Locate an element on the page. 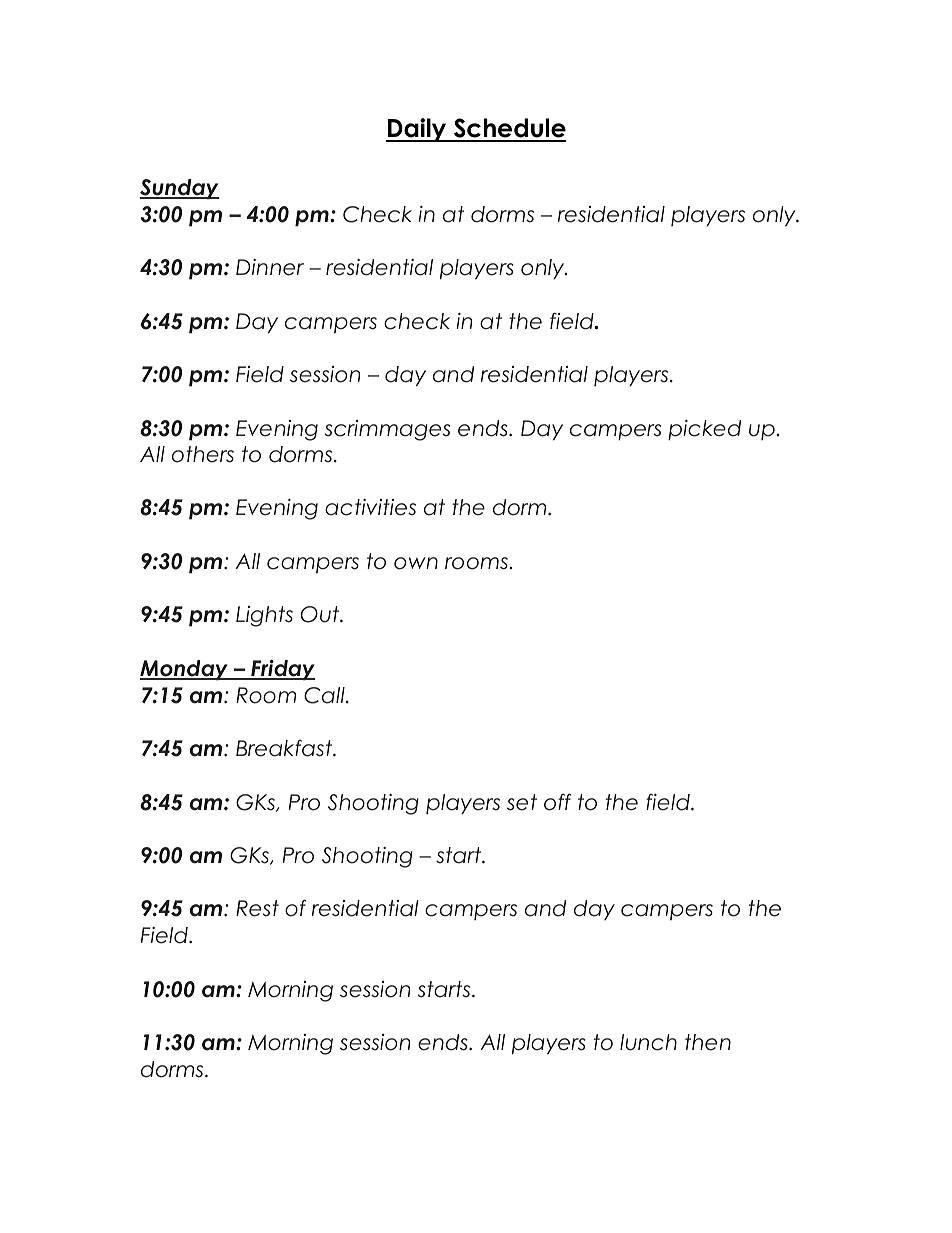 The width and height of the image is (952, 1233). lunch is located at coordinates (648, 1042).
